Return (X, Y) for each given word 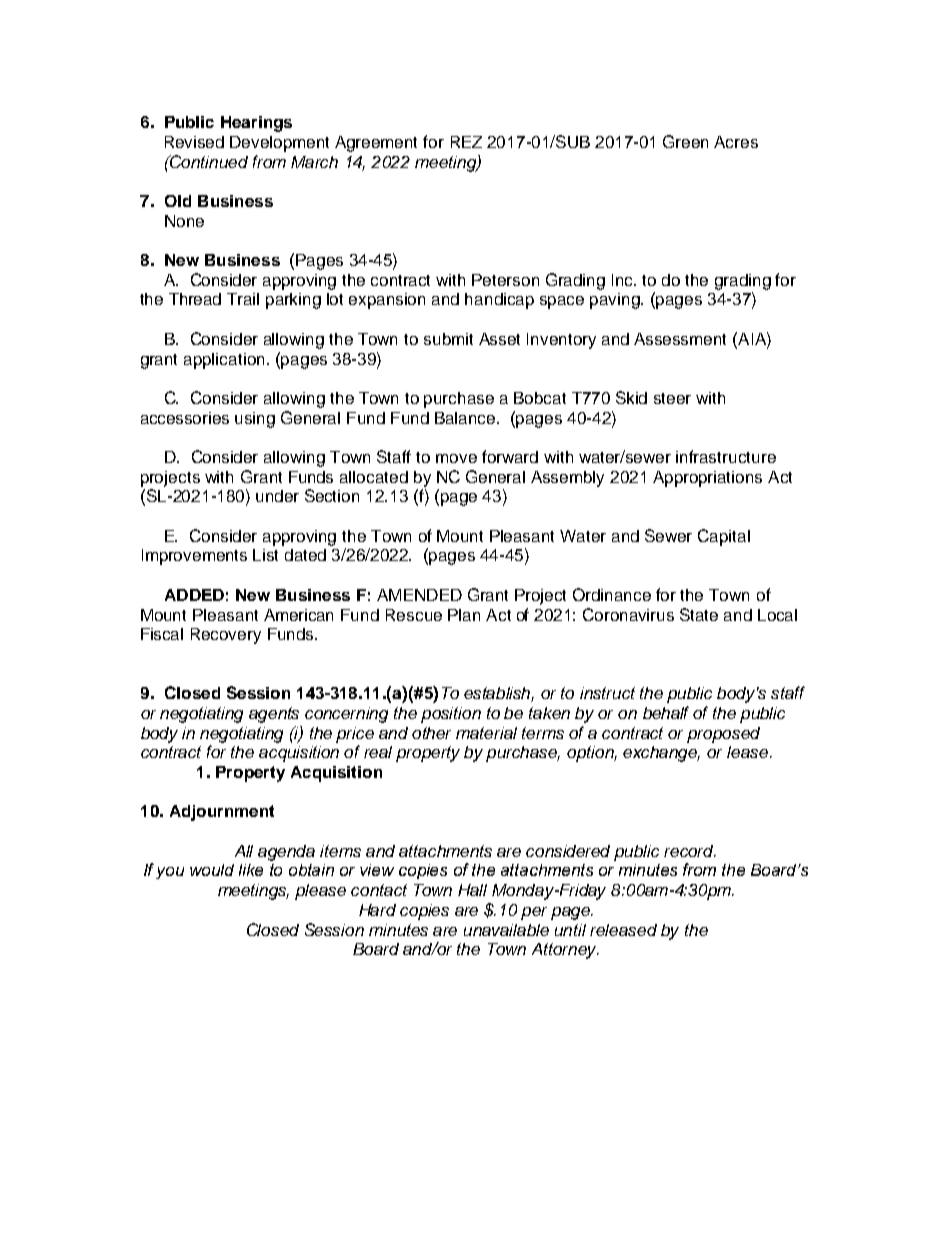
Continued (208, 161)
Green (685, 141)
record (690, 851)
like (251, 870)
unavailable (506, 930)
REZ (466, 142)
